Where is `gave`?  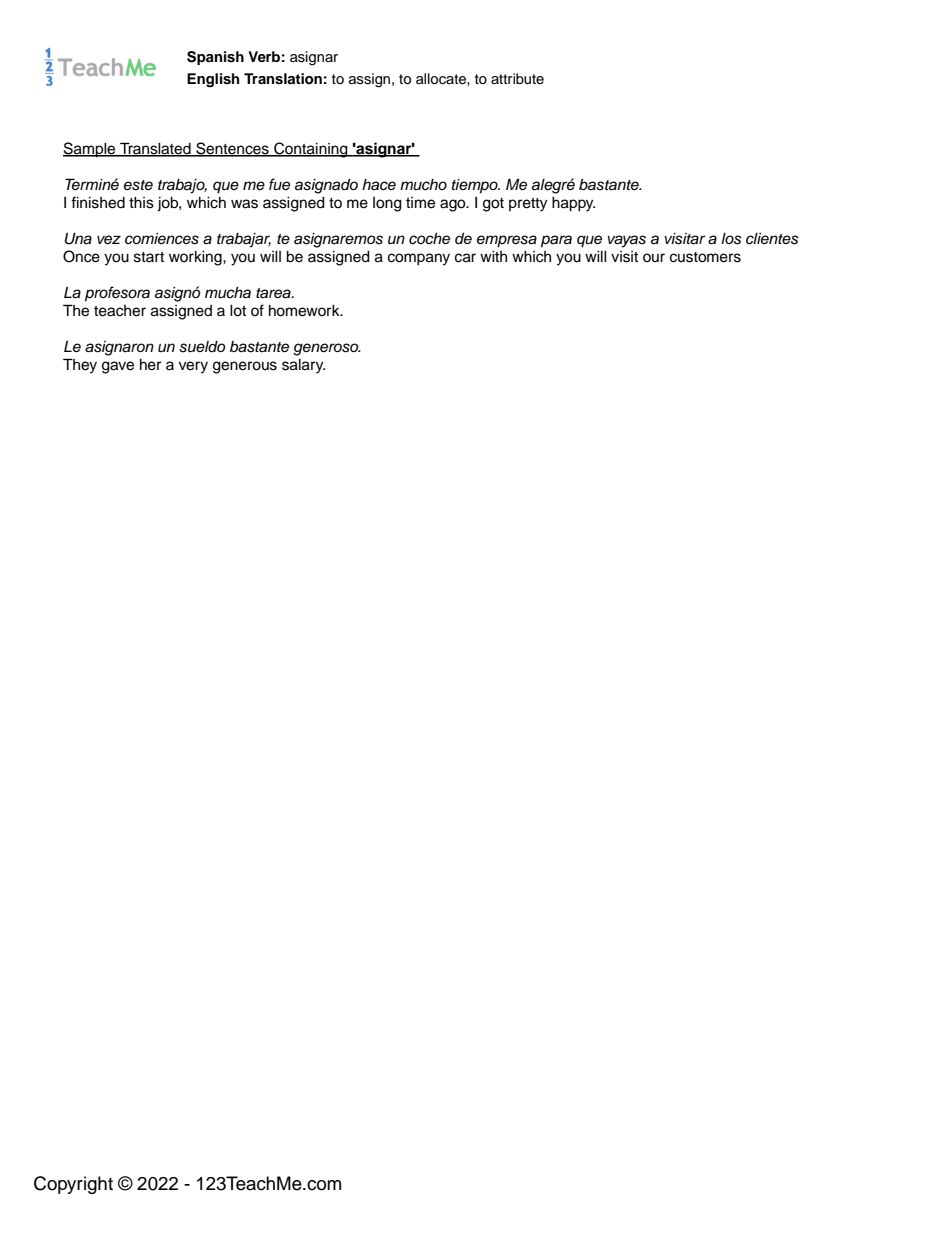
gave is located at coordinates (118, 367).
